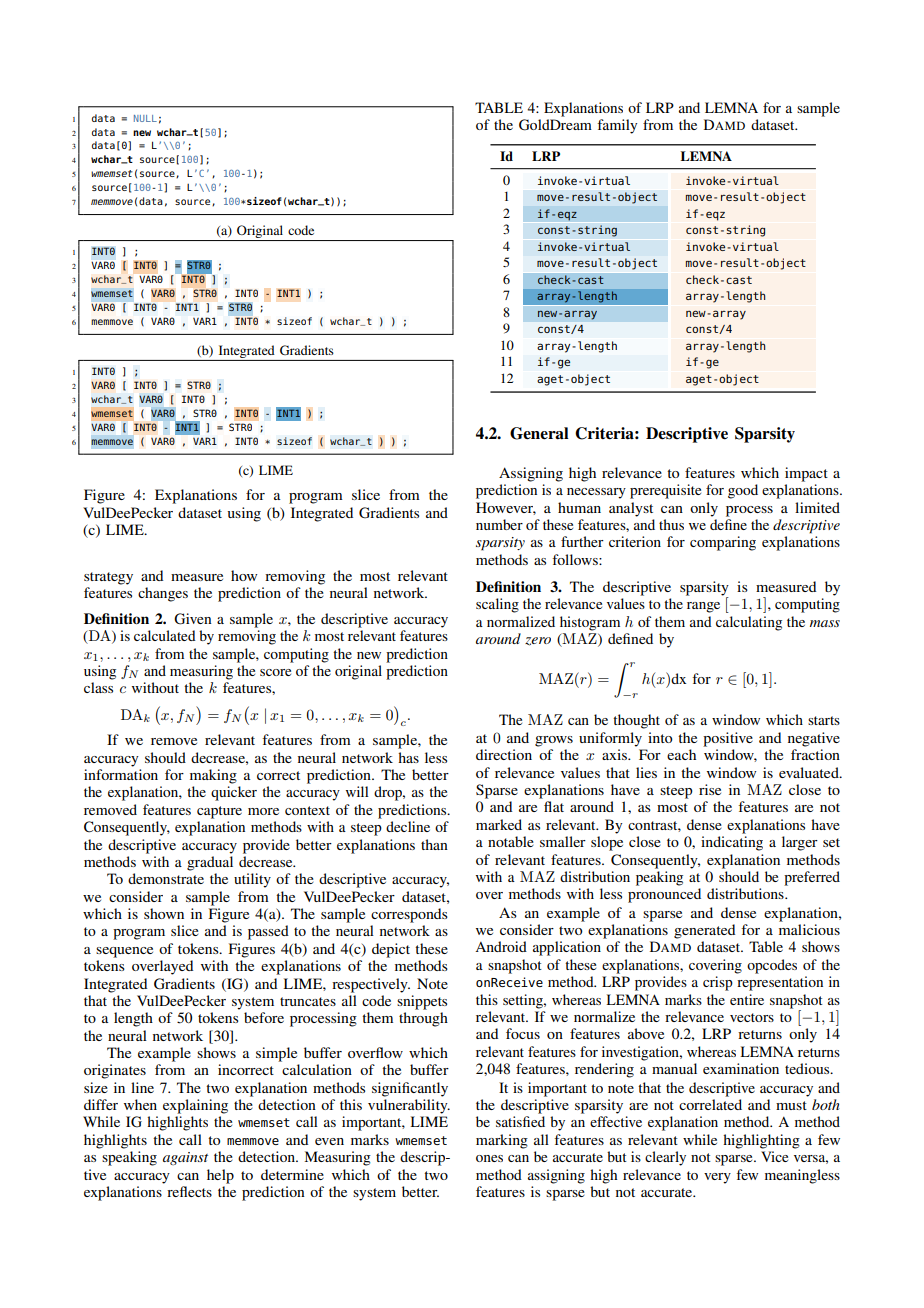 The image size is (924, 1308). I want to click on very, so click(717, 1178).
